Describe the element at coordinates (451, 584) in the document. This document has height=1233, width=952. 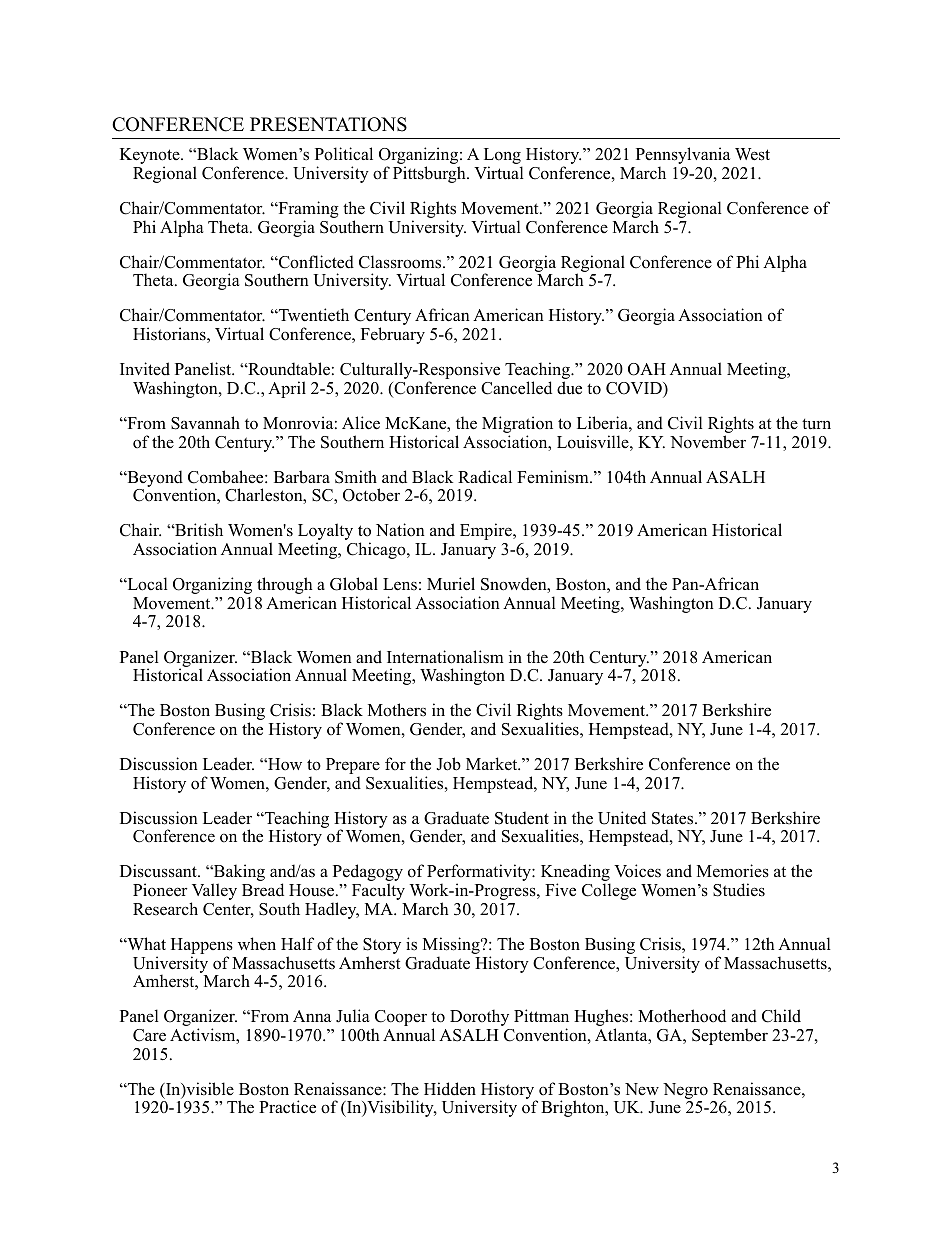
I see `Muriel` at that location.
